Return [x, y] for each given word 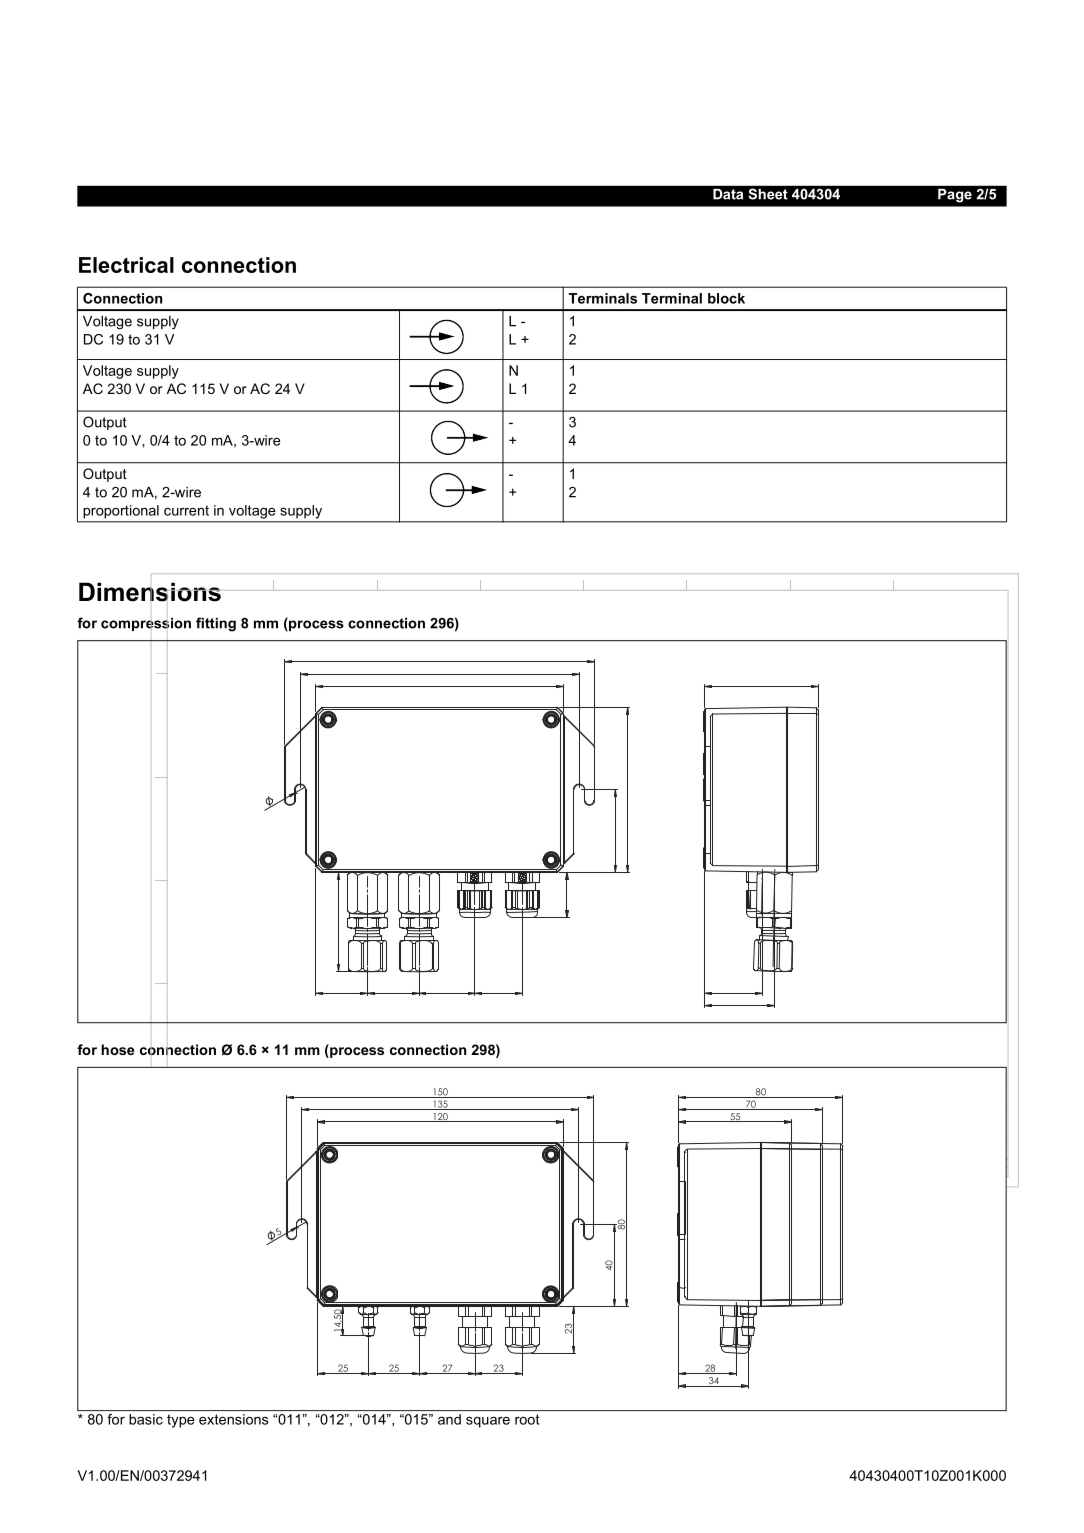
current [186, 510]
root [527, 1419]
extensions [233, 1419]
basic [146, 1419]
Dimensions [151, 592]
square [488, 1422]
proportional [121, 512]
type [180, 1421]
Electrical [126, 265]
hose [118, 1049]
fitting [216, 624]
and [449, 1419]
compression [146, 624]
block [726, 298]
